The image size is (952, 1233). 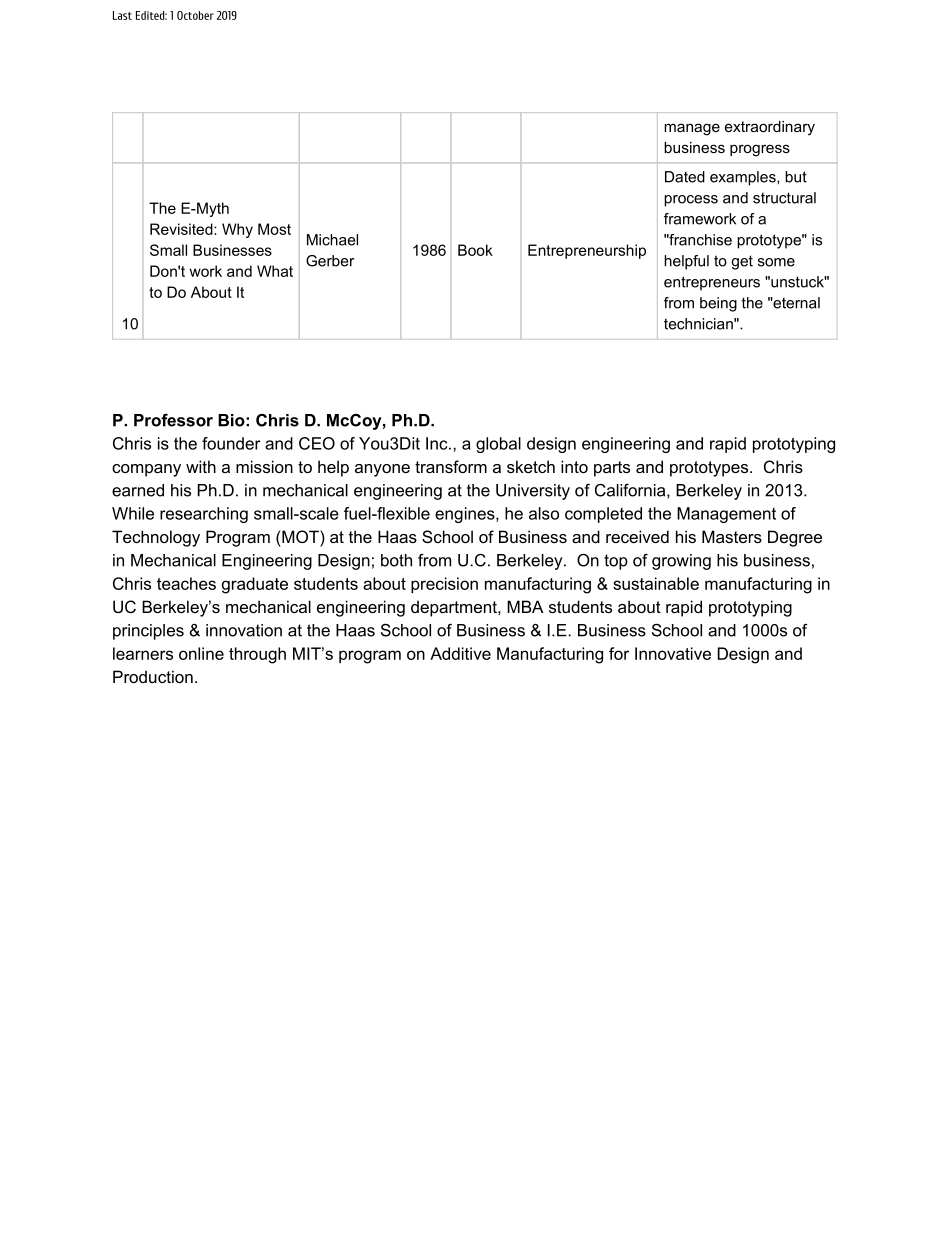 What do you see at coordinates (742, 262) in the document?
I see `get` at bounding box center [742, 262].
